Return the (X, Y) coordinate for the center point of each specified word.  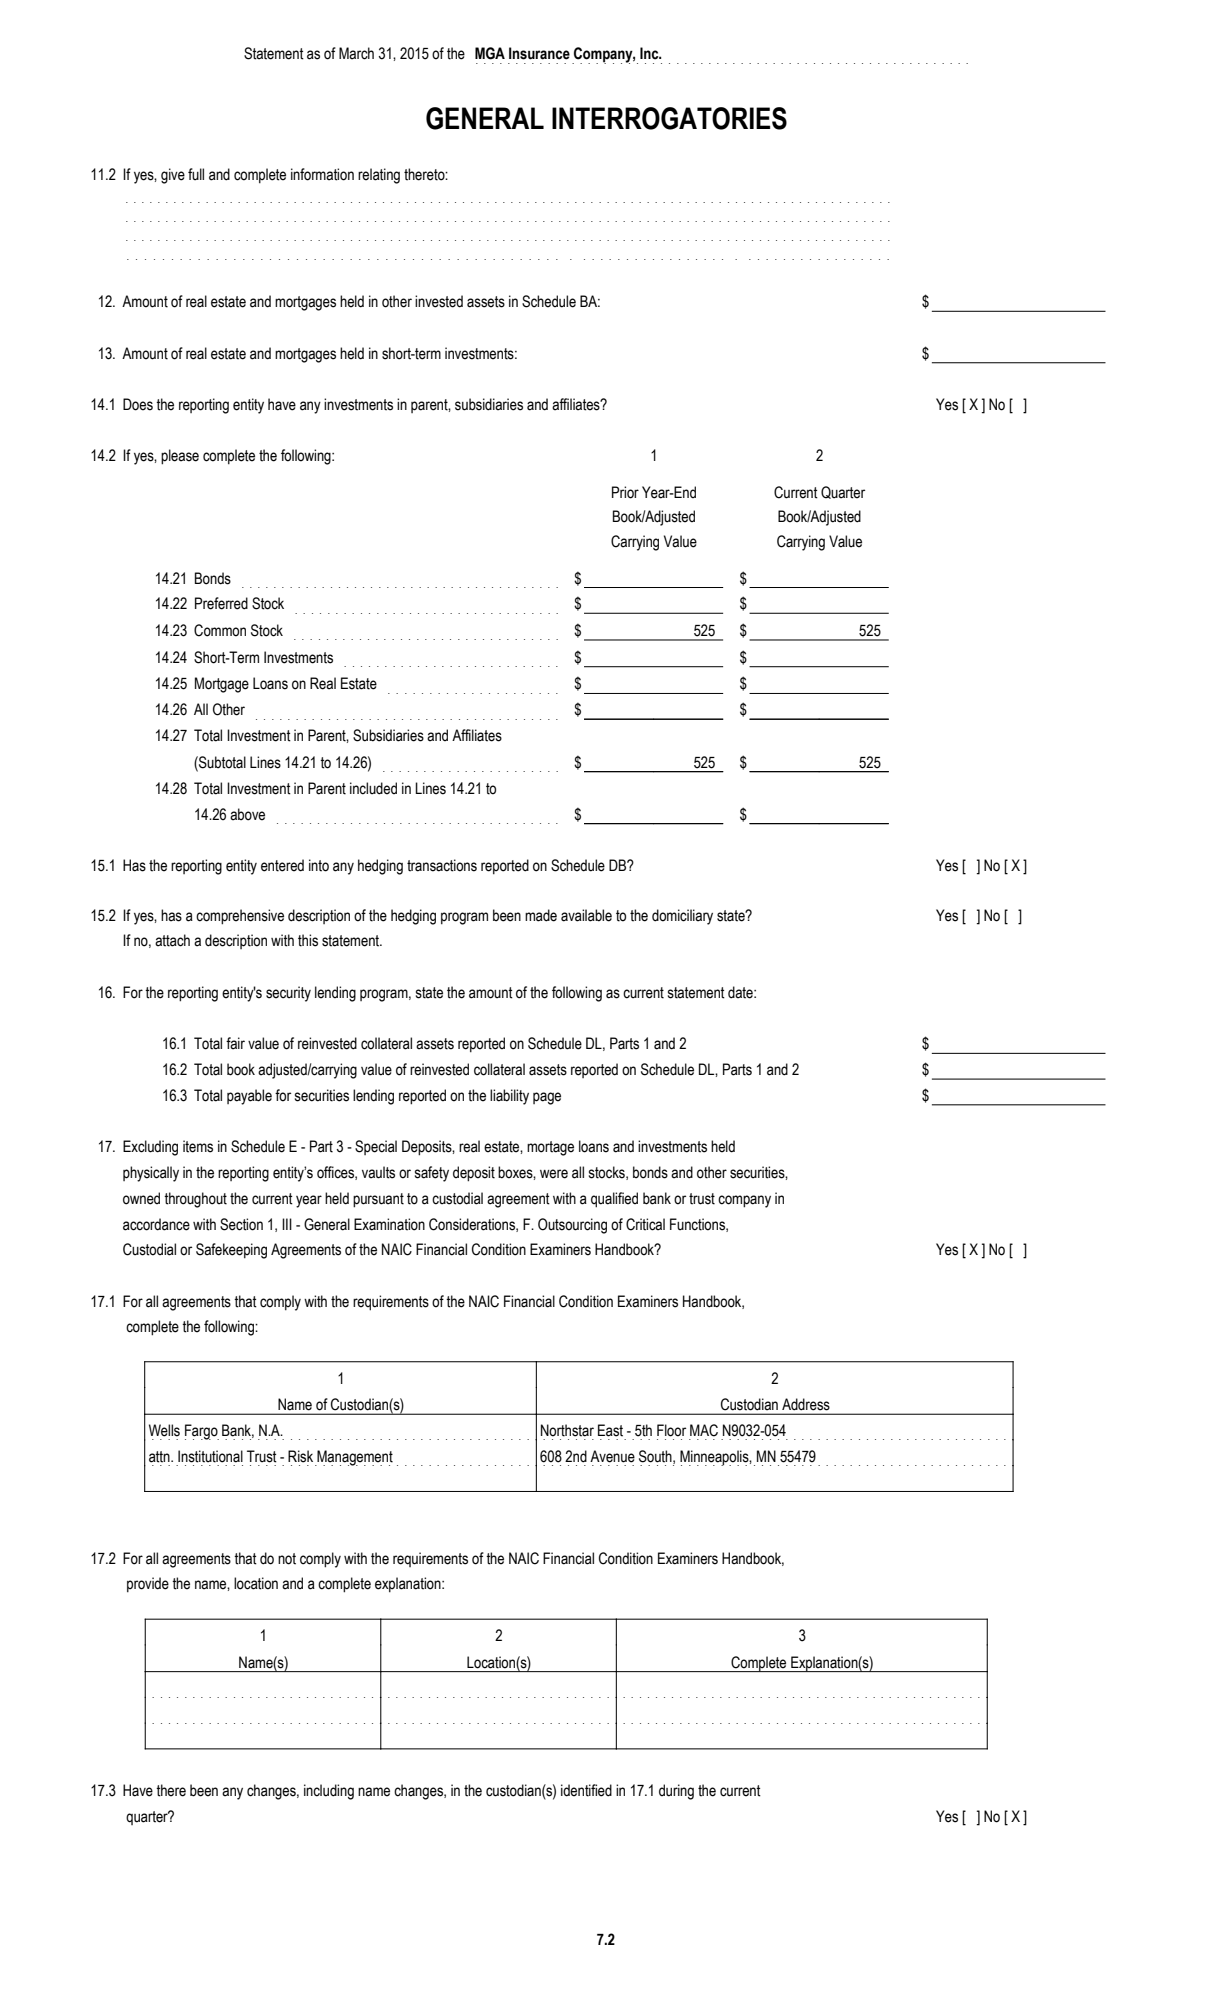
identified (586, 1790)
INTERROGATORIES (669, 118)
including (329, 1792)
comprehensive (240, 917)
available (586, 915)
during (676, 1792)
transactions (442, 865)
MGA (490, 53)
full (196, 174)
